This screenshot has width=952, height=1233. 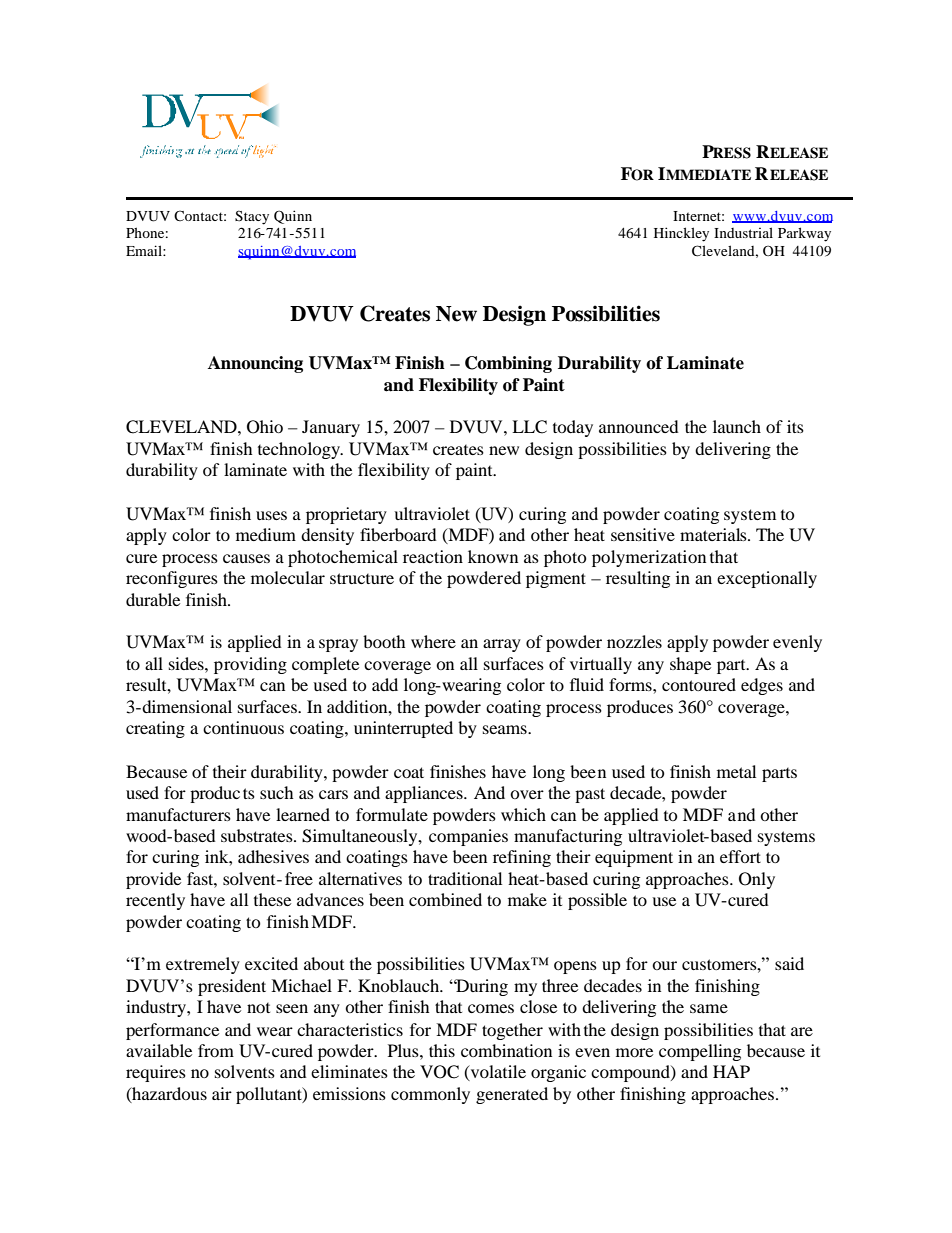 What do you see at coordinates (252, 217) in the screenshot?
I see `Stacy` at bounding box center [252, 217].
